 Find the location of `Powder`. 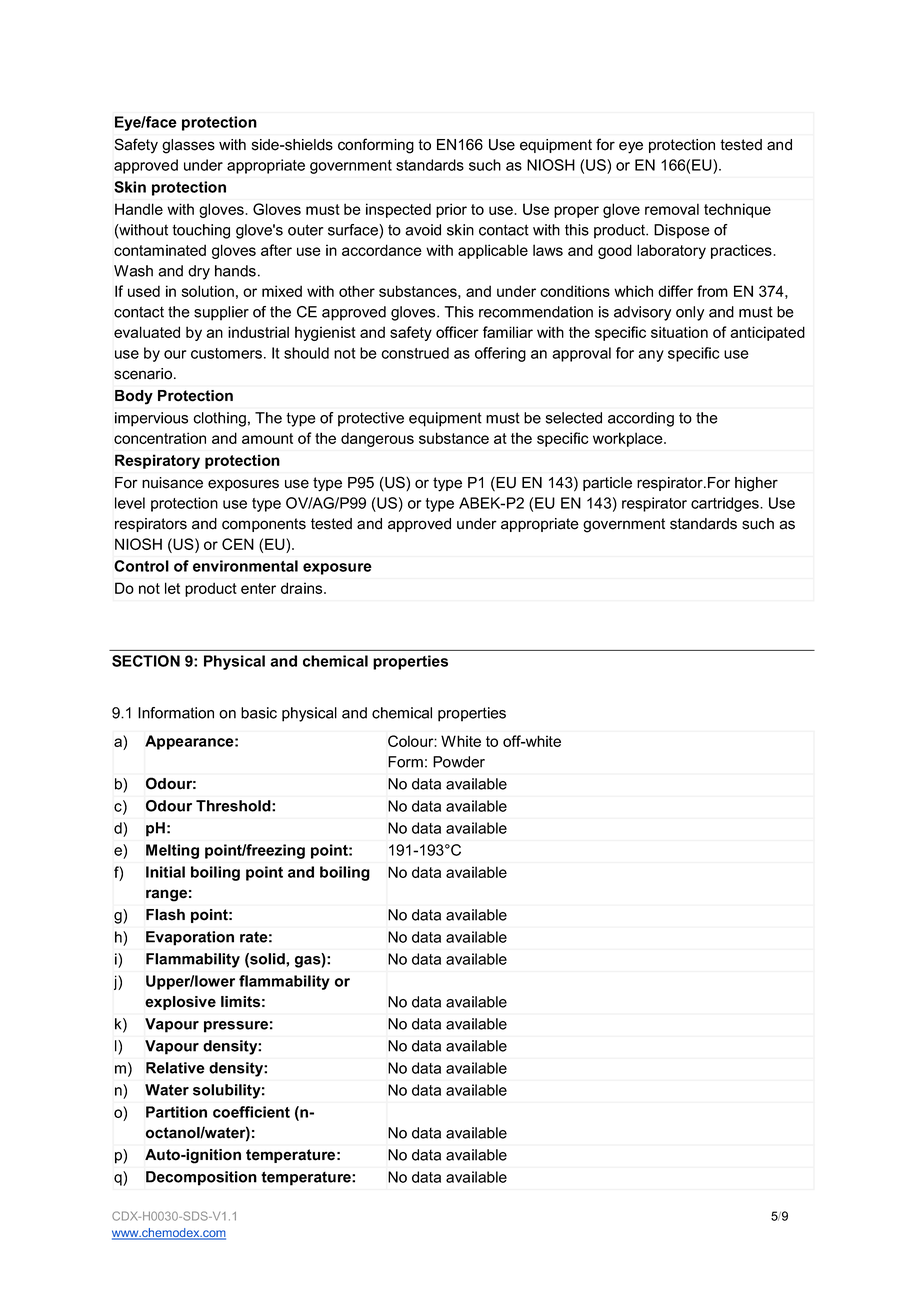

Powder is located at coordinates (459, 762).
